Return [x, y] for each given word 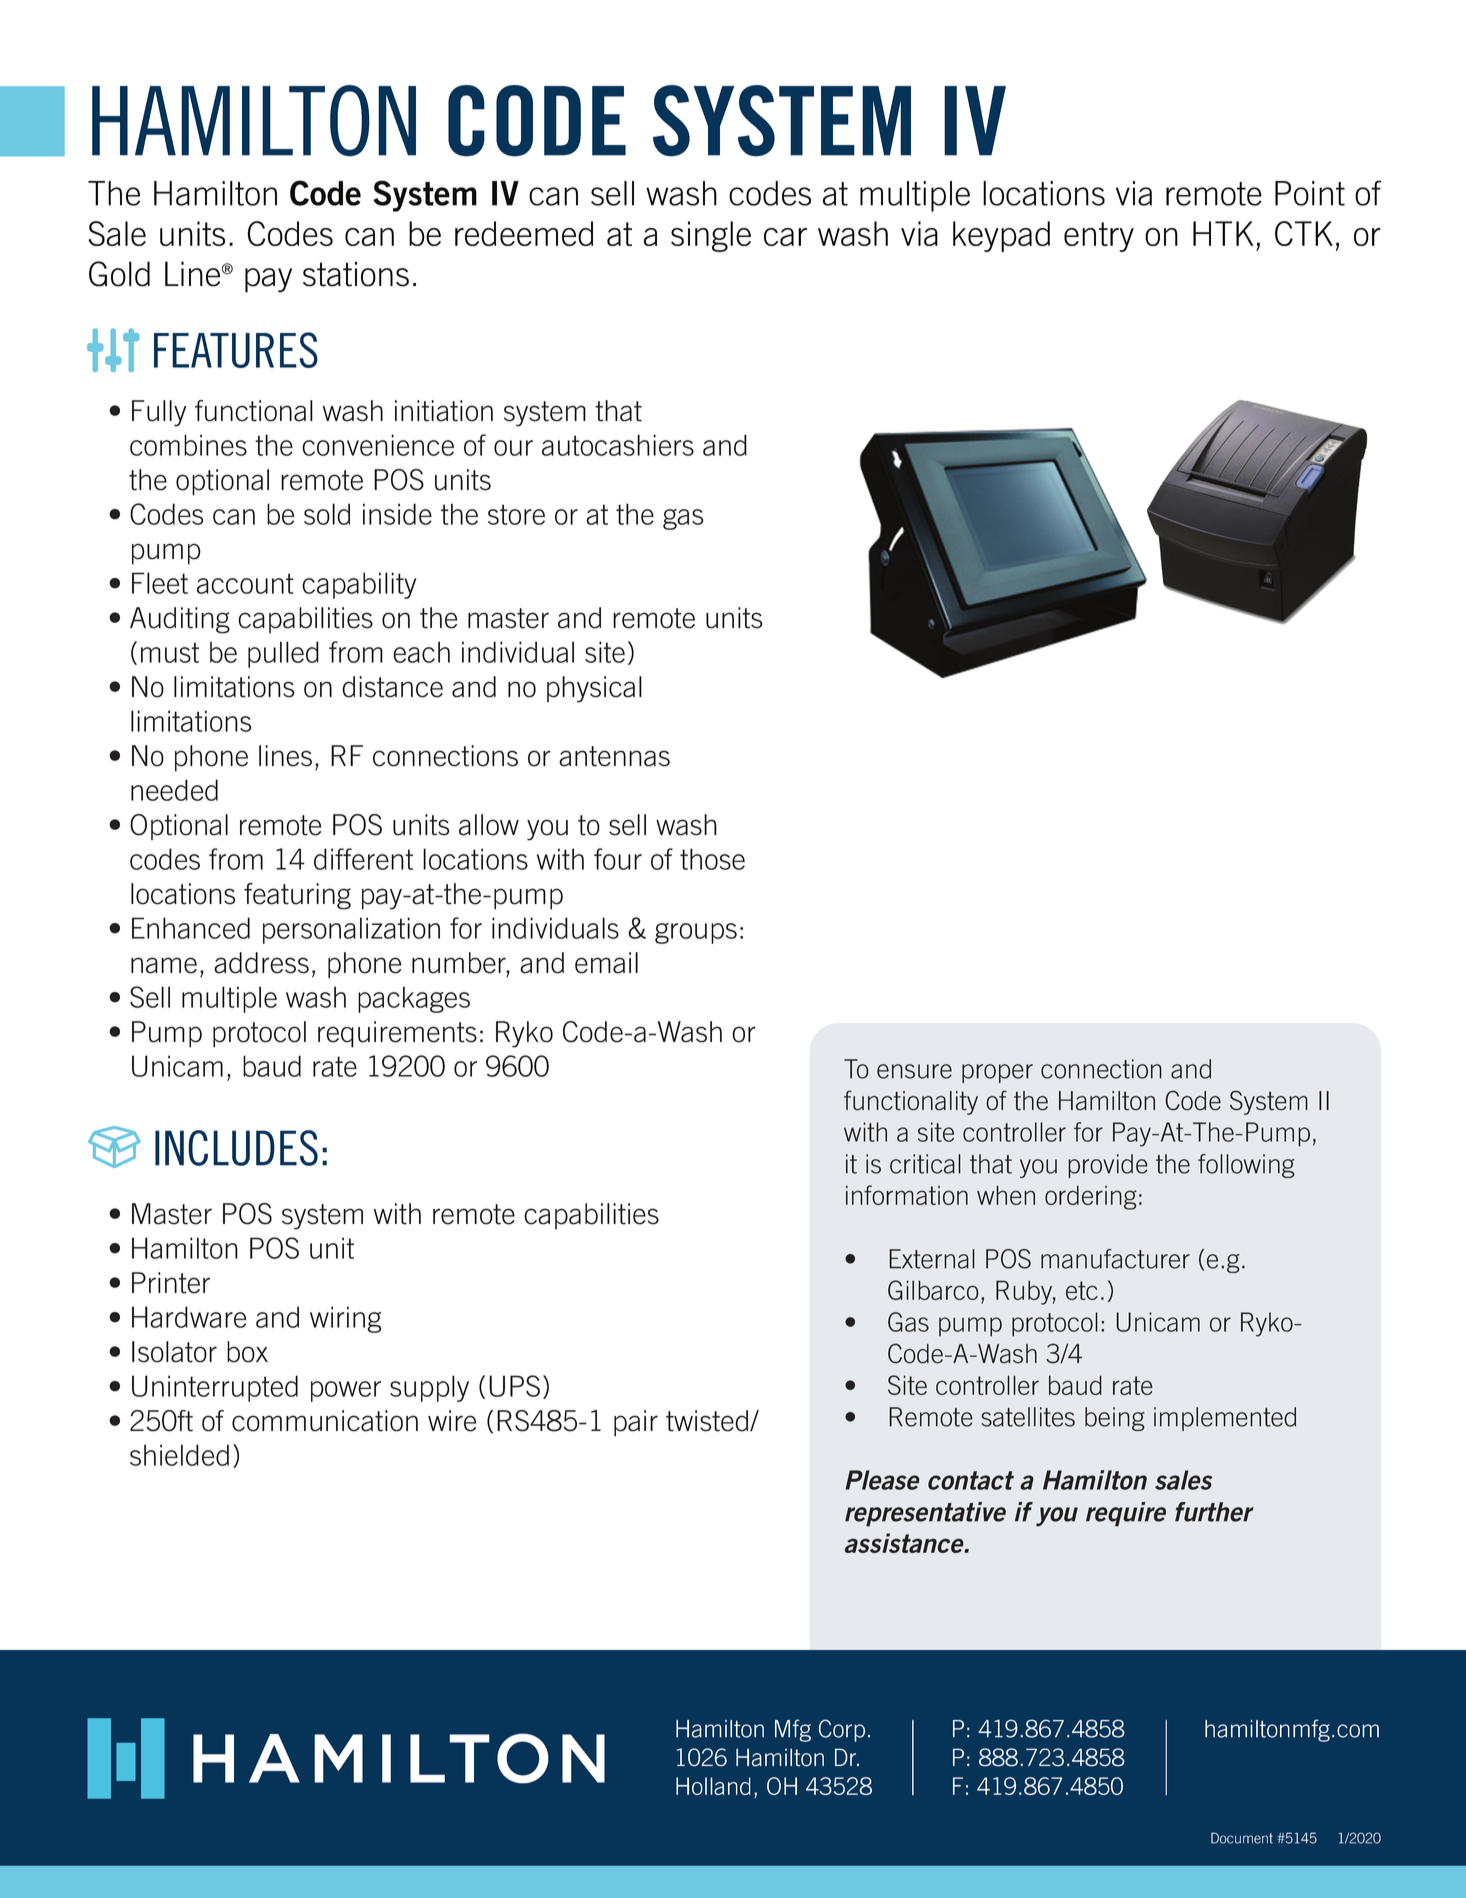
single [711, 236]
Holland [713, 1786]
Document [1242, 1838]
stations [356, 274]
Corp [842, 1730]
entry [1099, 237]
